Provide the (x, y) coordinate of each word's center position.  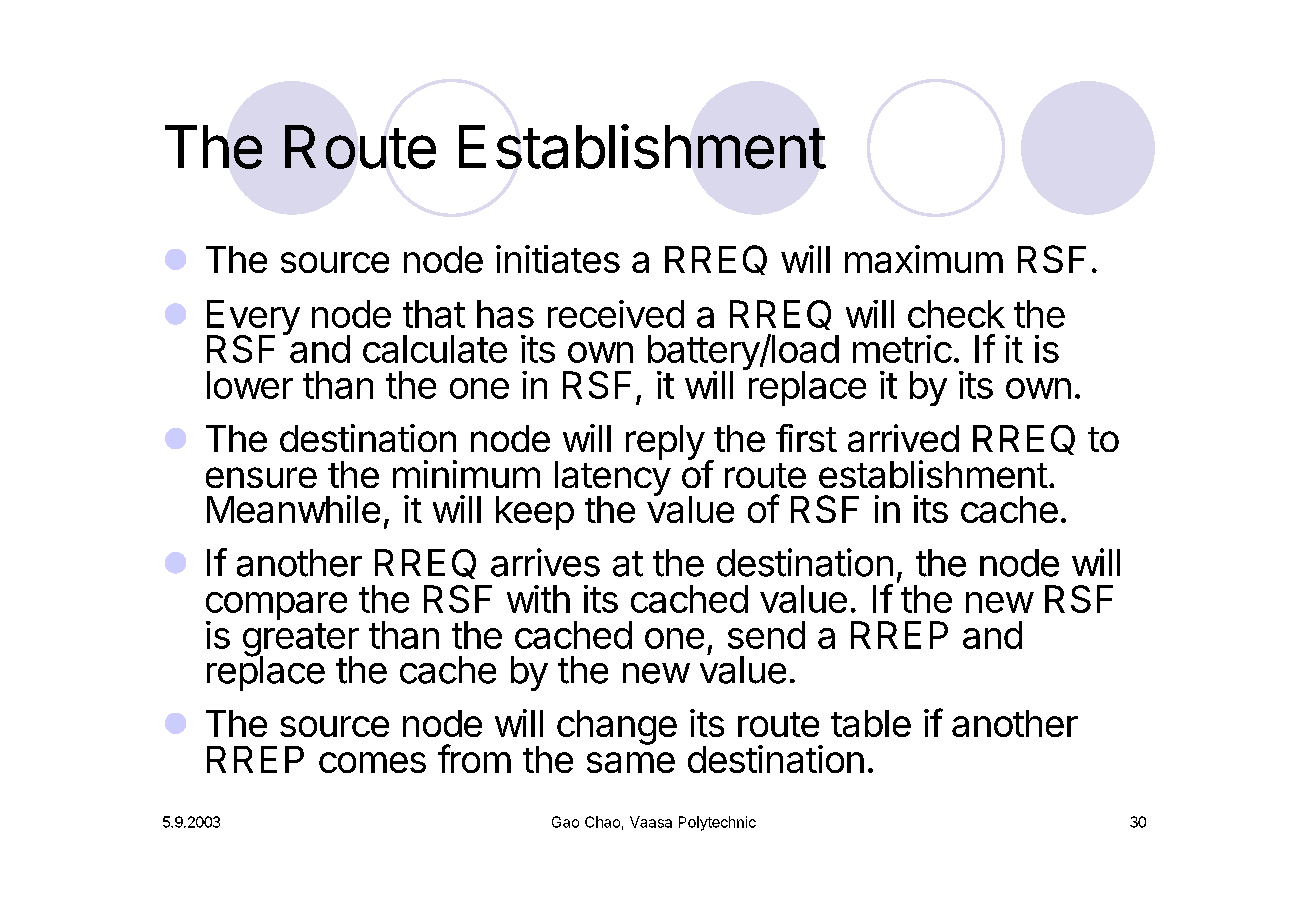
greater (301, 641)
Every (253, 319)
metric (902, 349)
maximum (924, 259)
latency (613, 478)
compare (276, 607)
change (617, 727)
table (871, 723)
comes (372, 762)
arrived (903, 438)
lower (250, 385)
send (766, 635)
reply (665, 442)
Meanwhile (293, 509)
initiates (558, 259)
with (538, 599)
